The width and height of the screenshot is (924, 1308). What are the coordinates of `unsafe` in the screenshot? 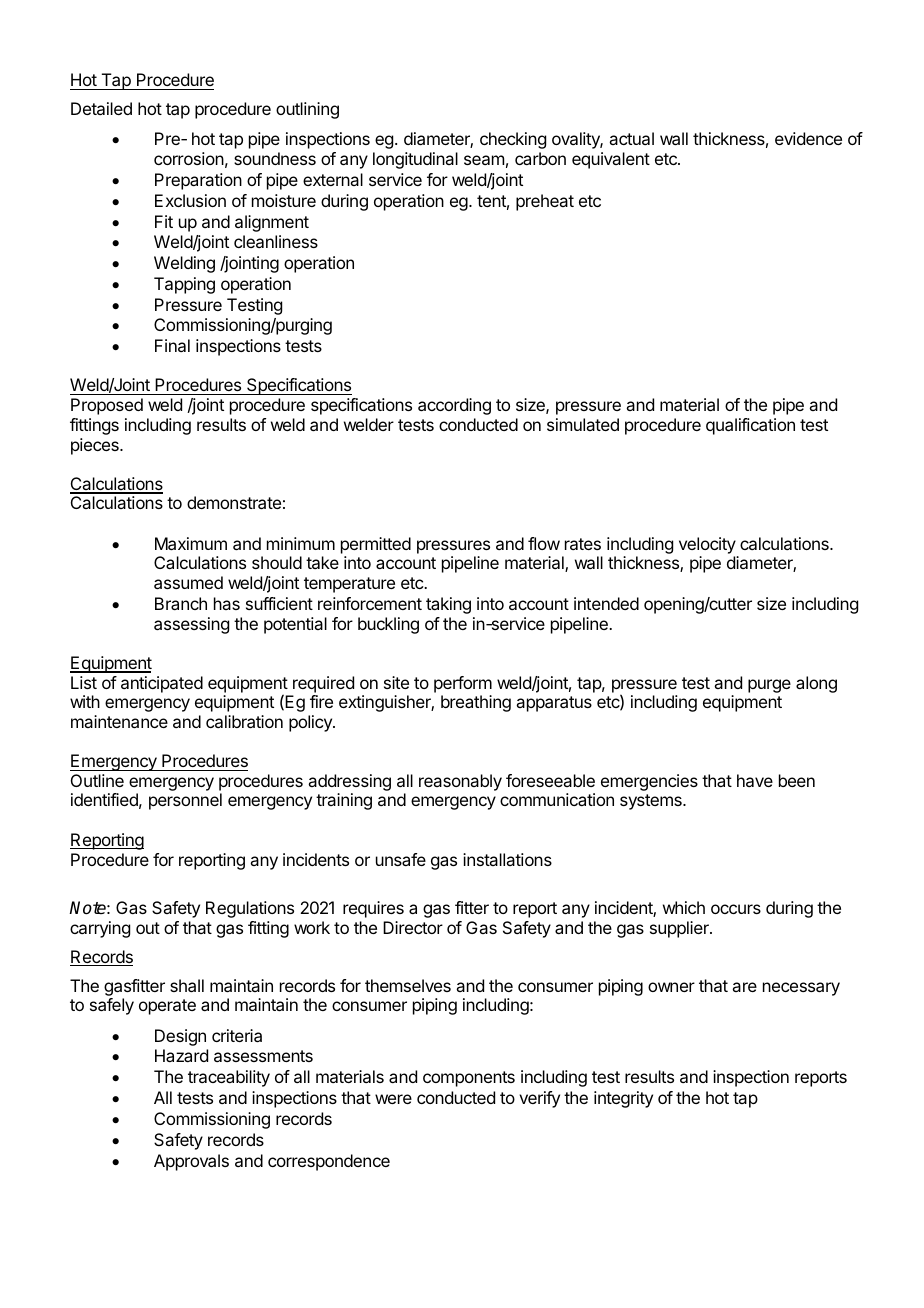 It's located at (401, 859).
